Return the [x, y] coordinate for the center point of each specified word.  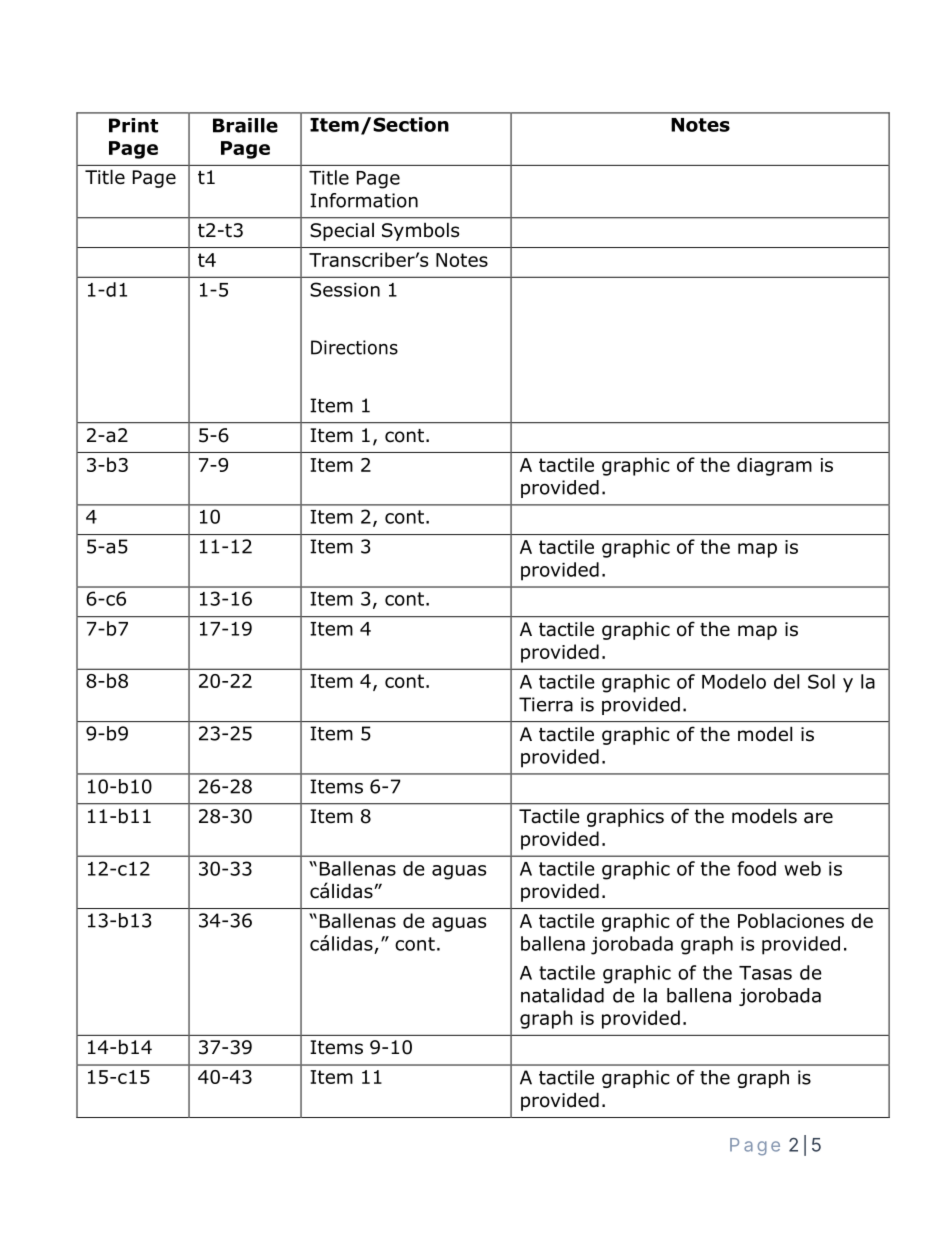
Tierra [546, 704]
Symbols [420, 231]
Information [364, 200]
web [802, 868]
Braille [245, 125]
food [756, 868]
